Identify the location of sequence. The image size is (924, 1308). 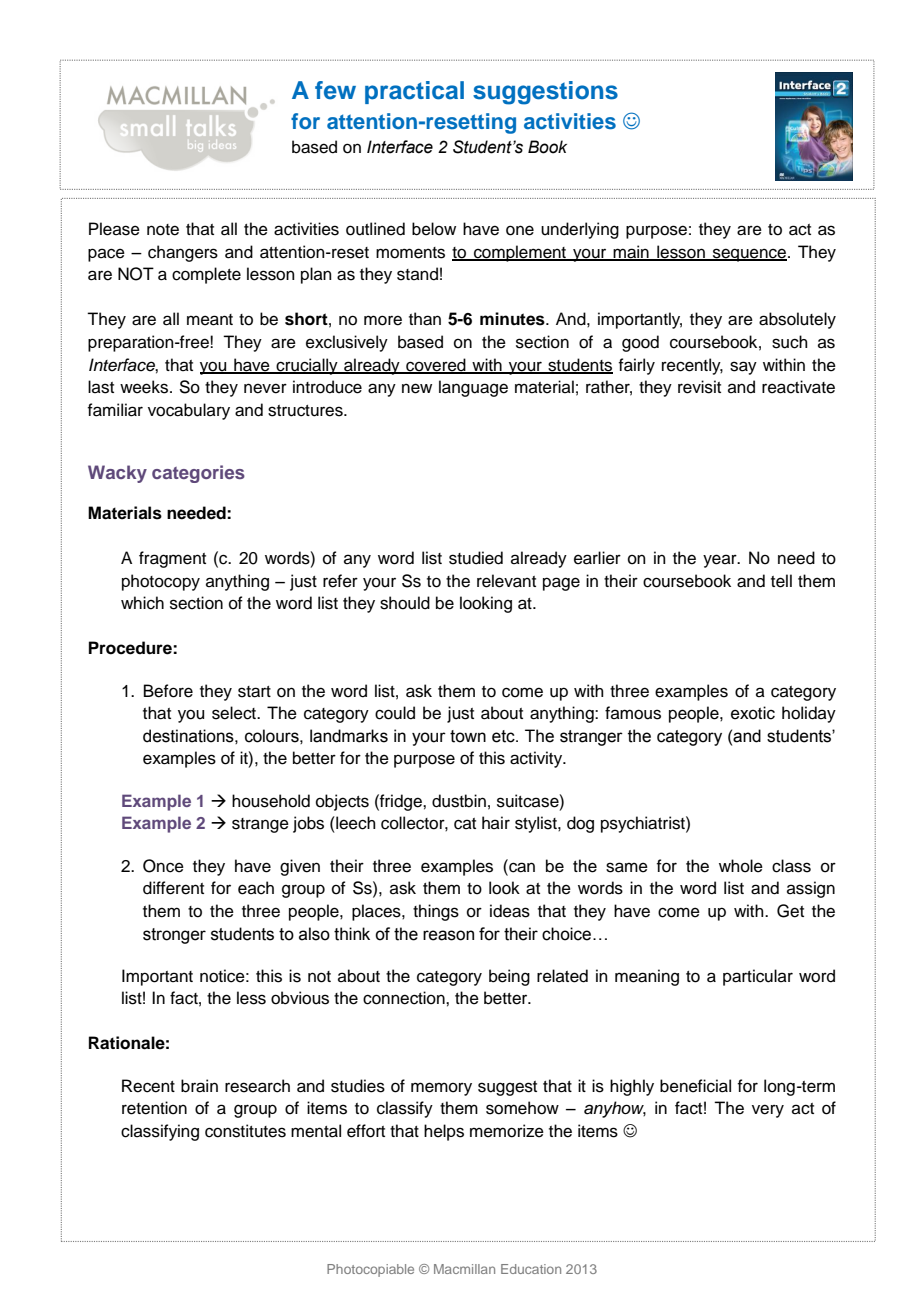
(750, 255).
